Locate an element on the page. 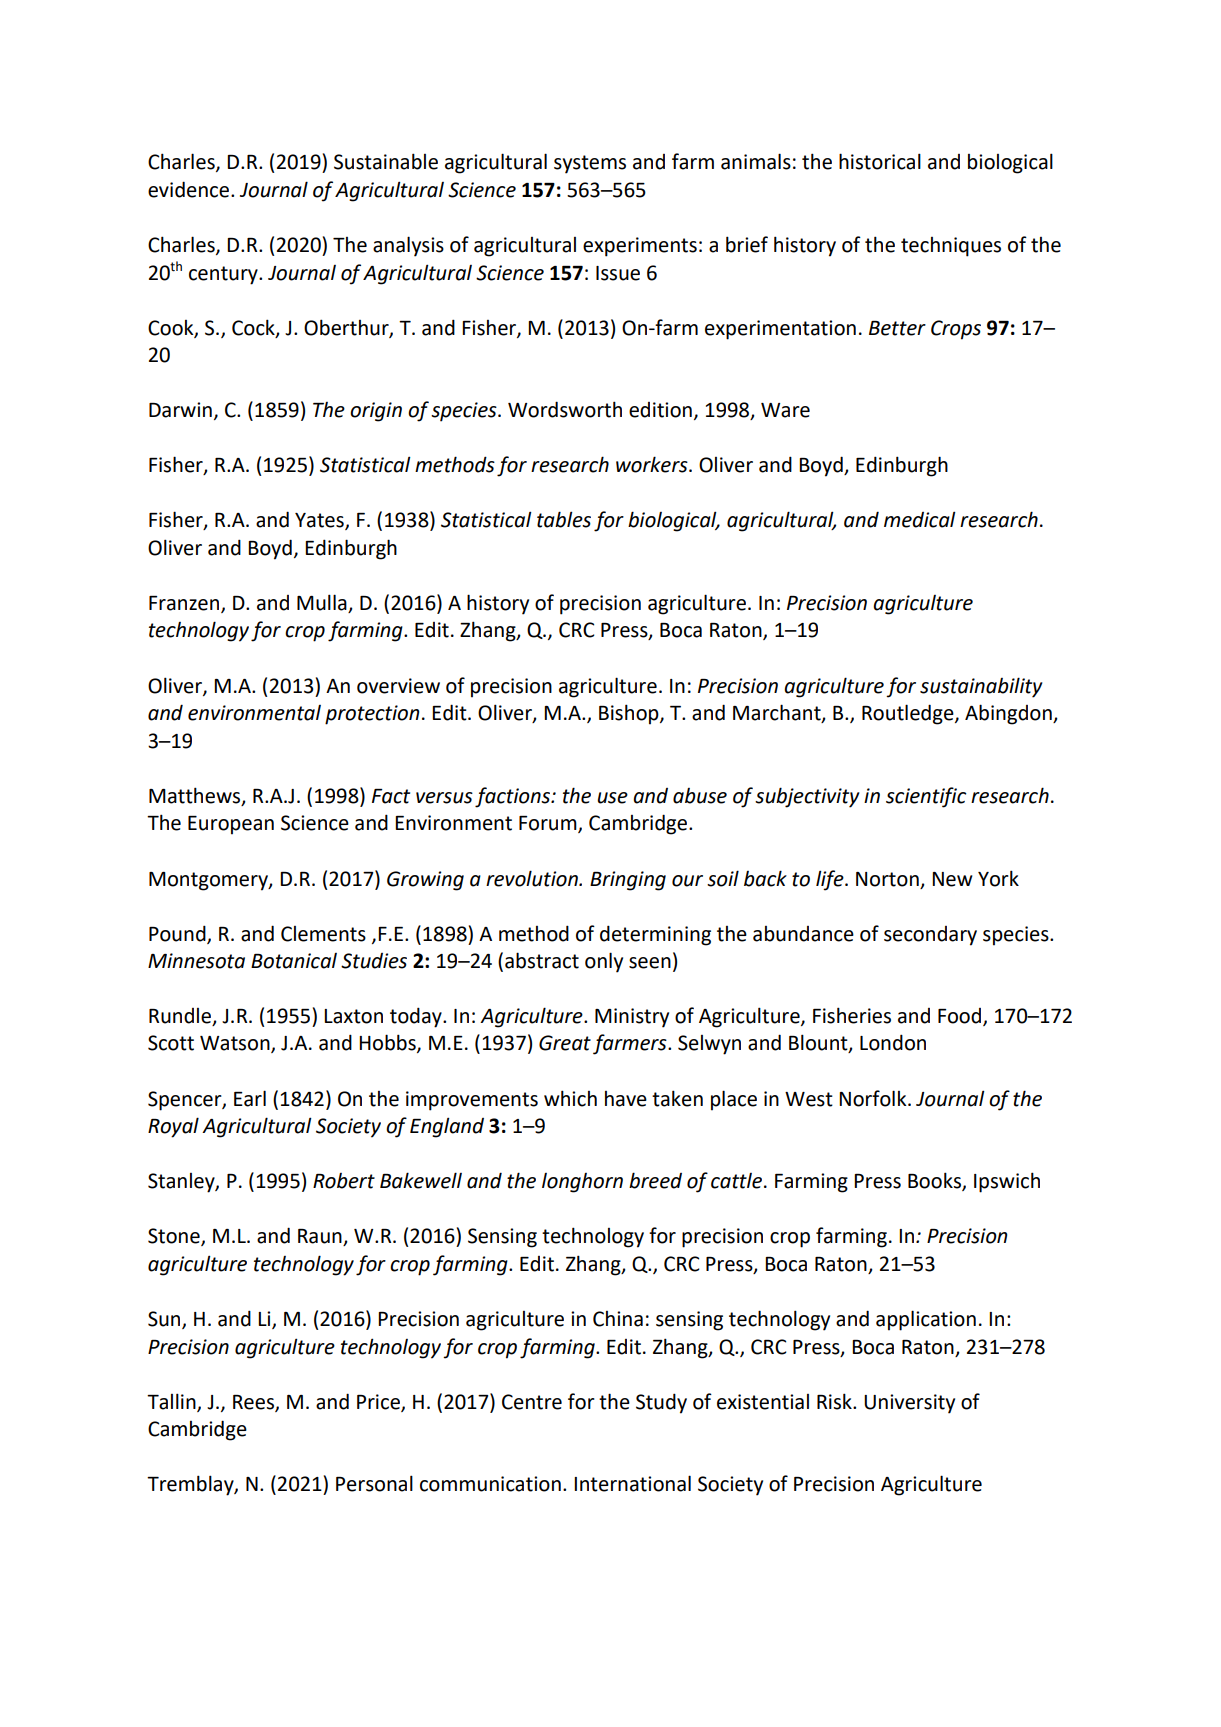  historical is located at coordinates (880, 161).
